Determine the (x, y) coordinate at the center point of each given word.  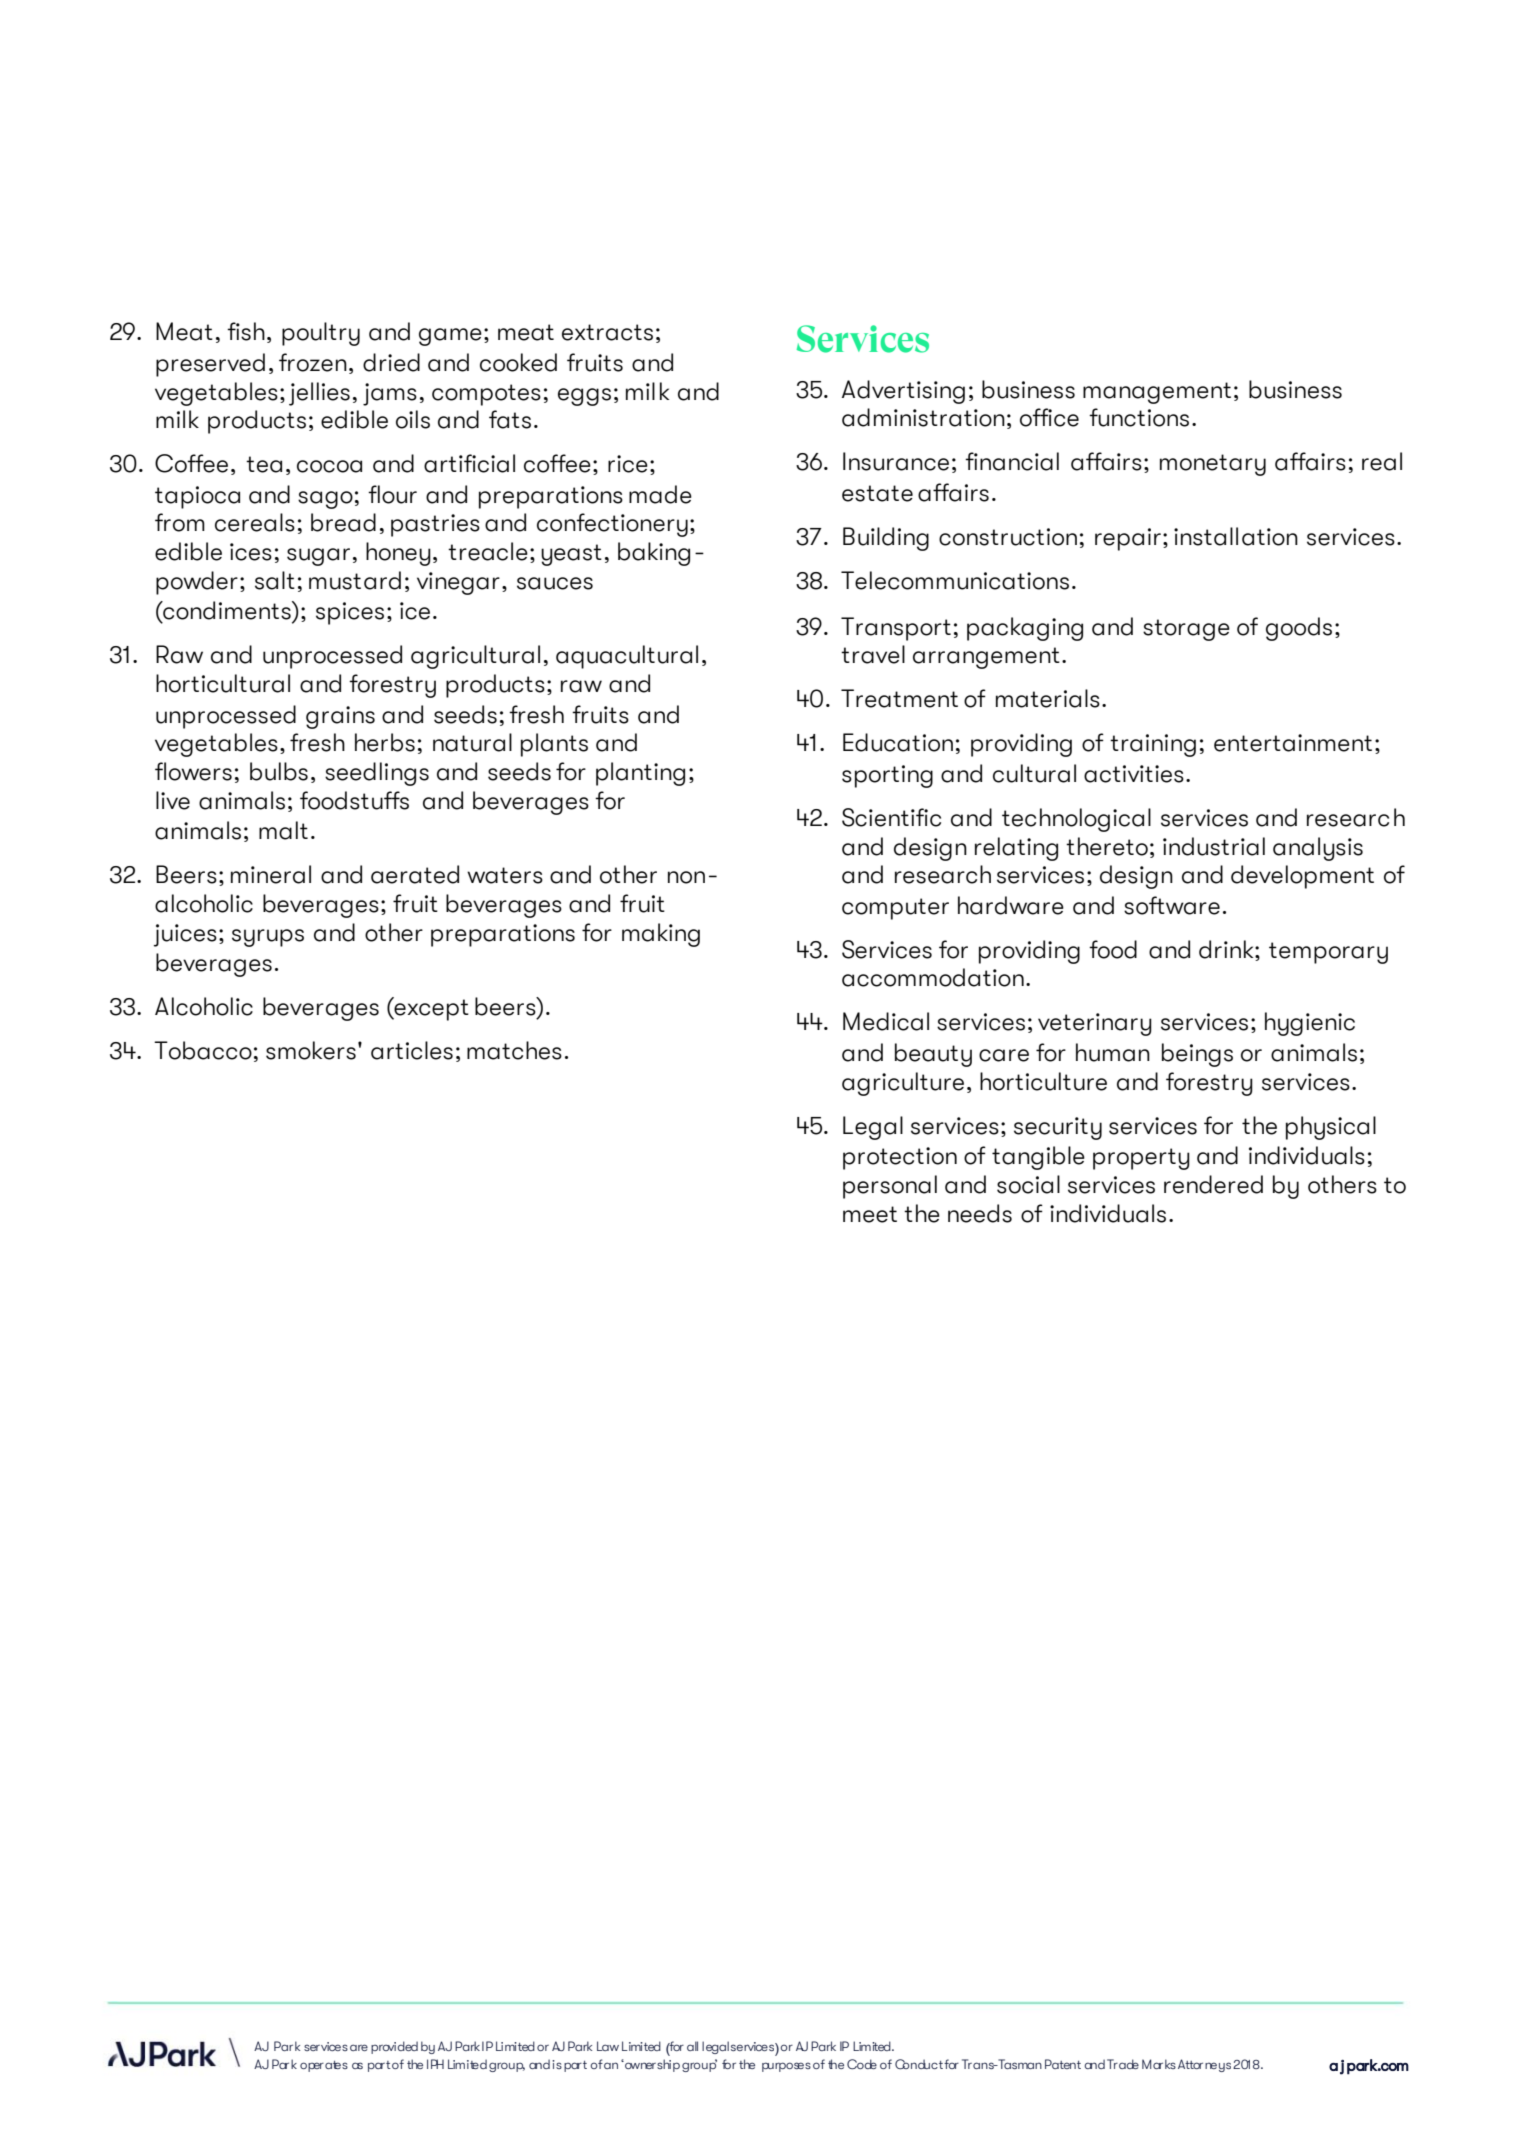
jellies (319, 394)
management (1157, 393)
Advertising (903, 392)
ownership (651, 2065)
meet (870, 1214)
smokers (311, 1050)
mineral (271, 874)
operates (324, 2066)
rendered (1213, 1184)
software (1172, 905)
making (661, 935)
